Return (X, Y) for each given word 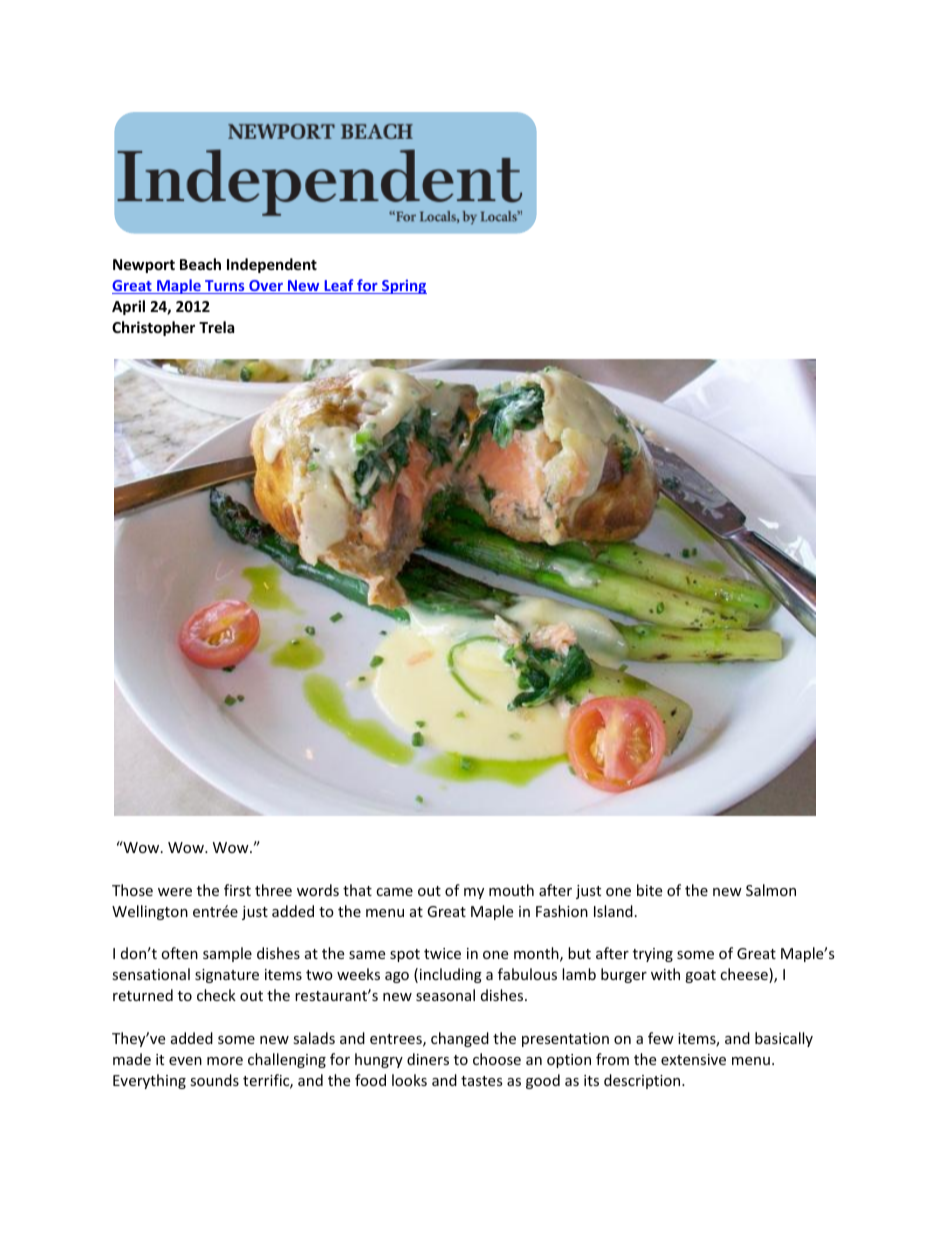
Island (613, 911)
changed (460, 1039)
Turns (225, 287)
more (225, 1061)
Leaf (339, 286)
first (237, 890)
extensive (693, 1059)
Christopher (153, 328)
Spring (403, 286)
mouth (511, 890)
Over (266, 287)
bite (649, 890)
